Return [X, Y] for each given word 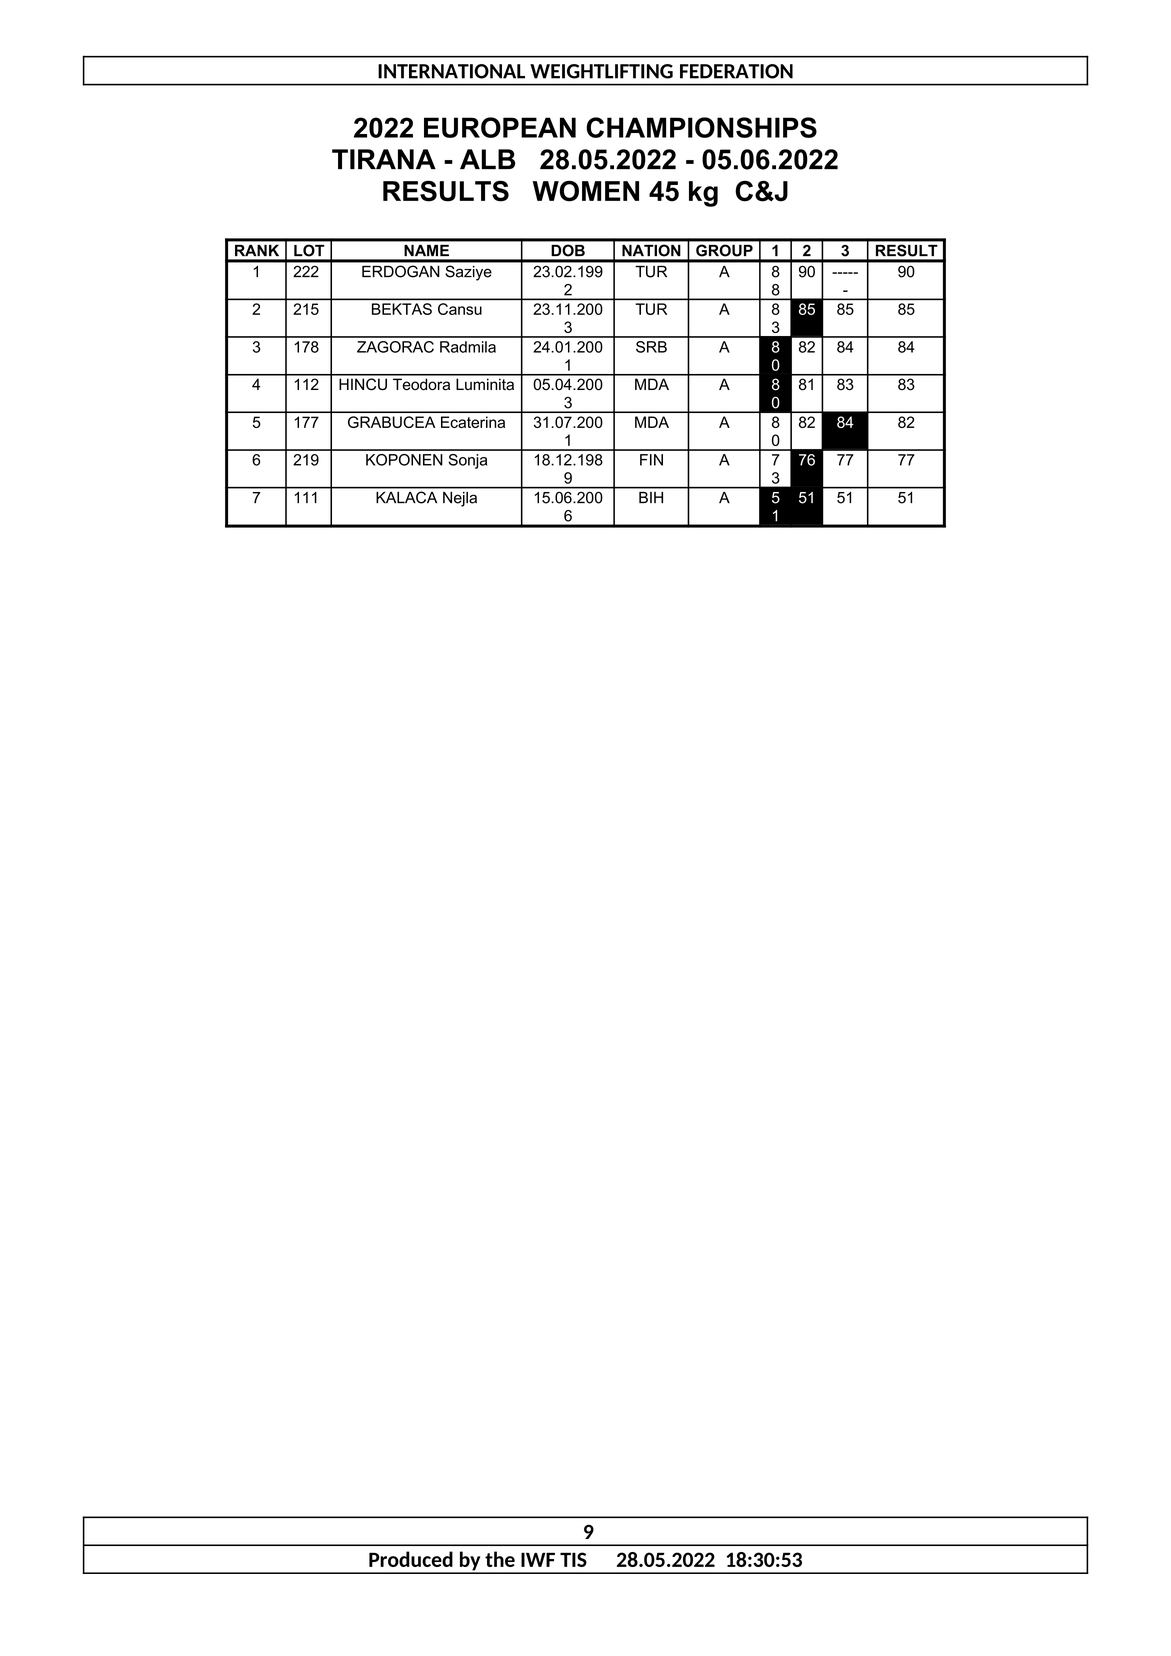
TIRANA [384, 159]
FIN [651, 460]
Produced [411, 1559]
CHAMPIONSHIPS [701, 127]
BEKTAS [402, 309]
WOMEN [586, 191]
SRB [651, 347]
